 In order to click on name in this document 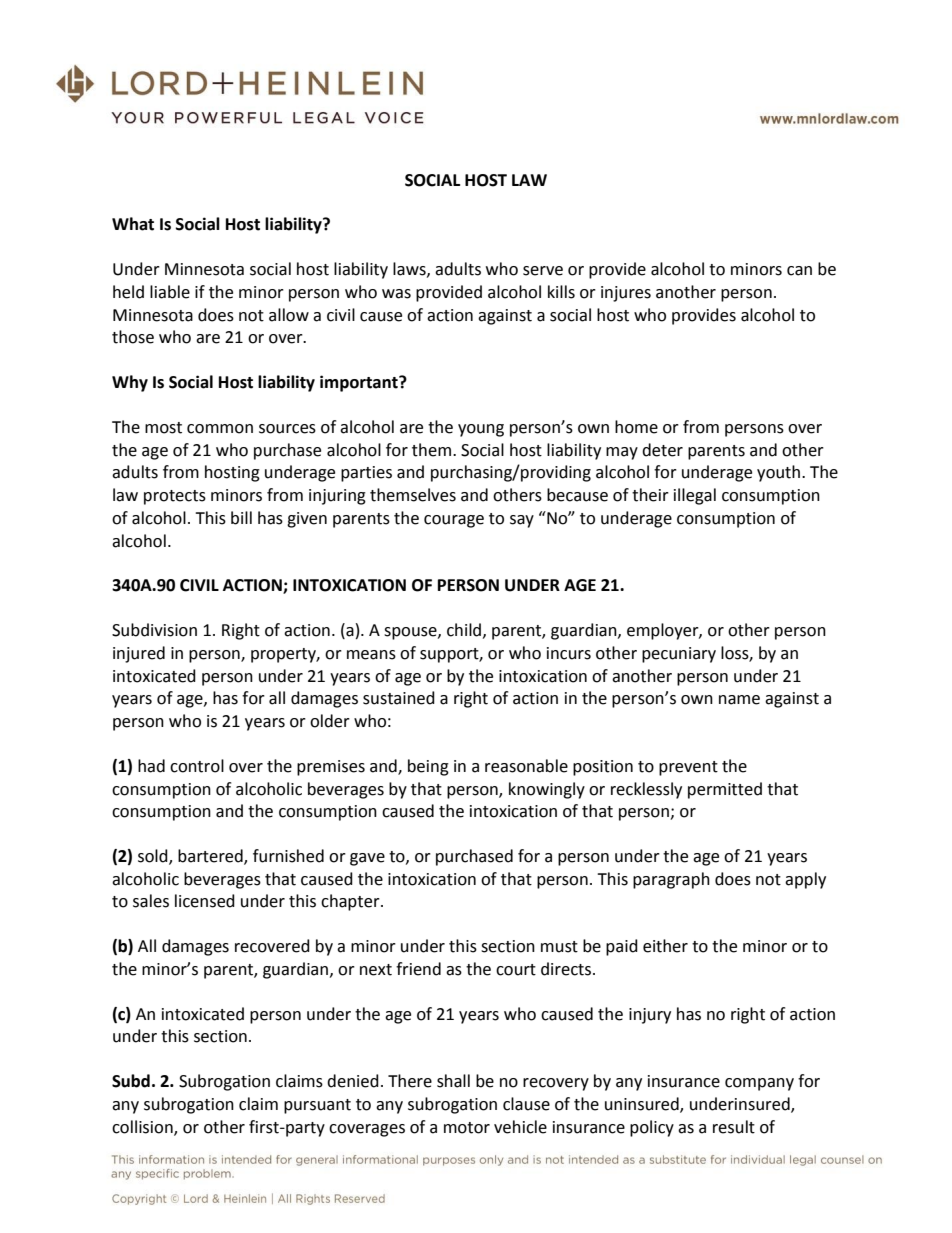, I will do `click(739, 700)`.
